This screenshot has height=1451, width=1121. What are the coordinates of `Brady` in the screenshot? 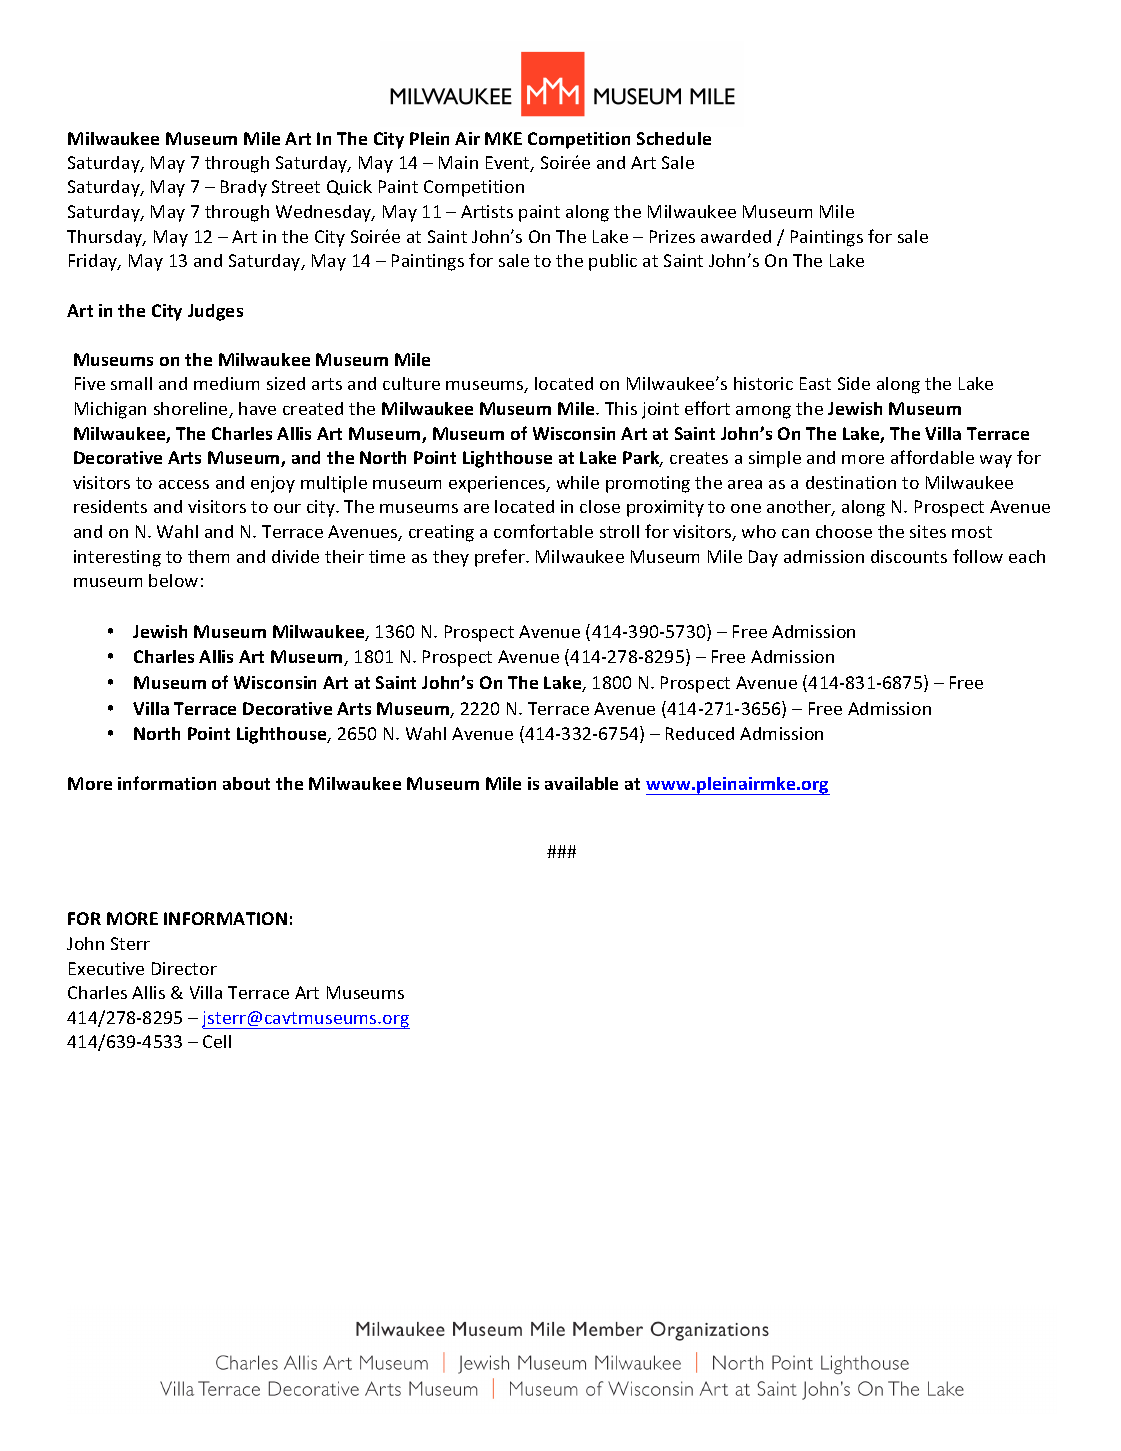 It's located at (244, 188).
